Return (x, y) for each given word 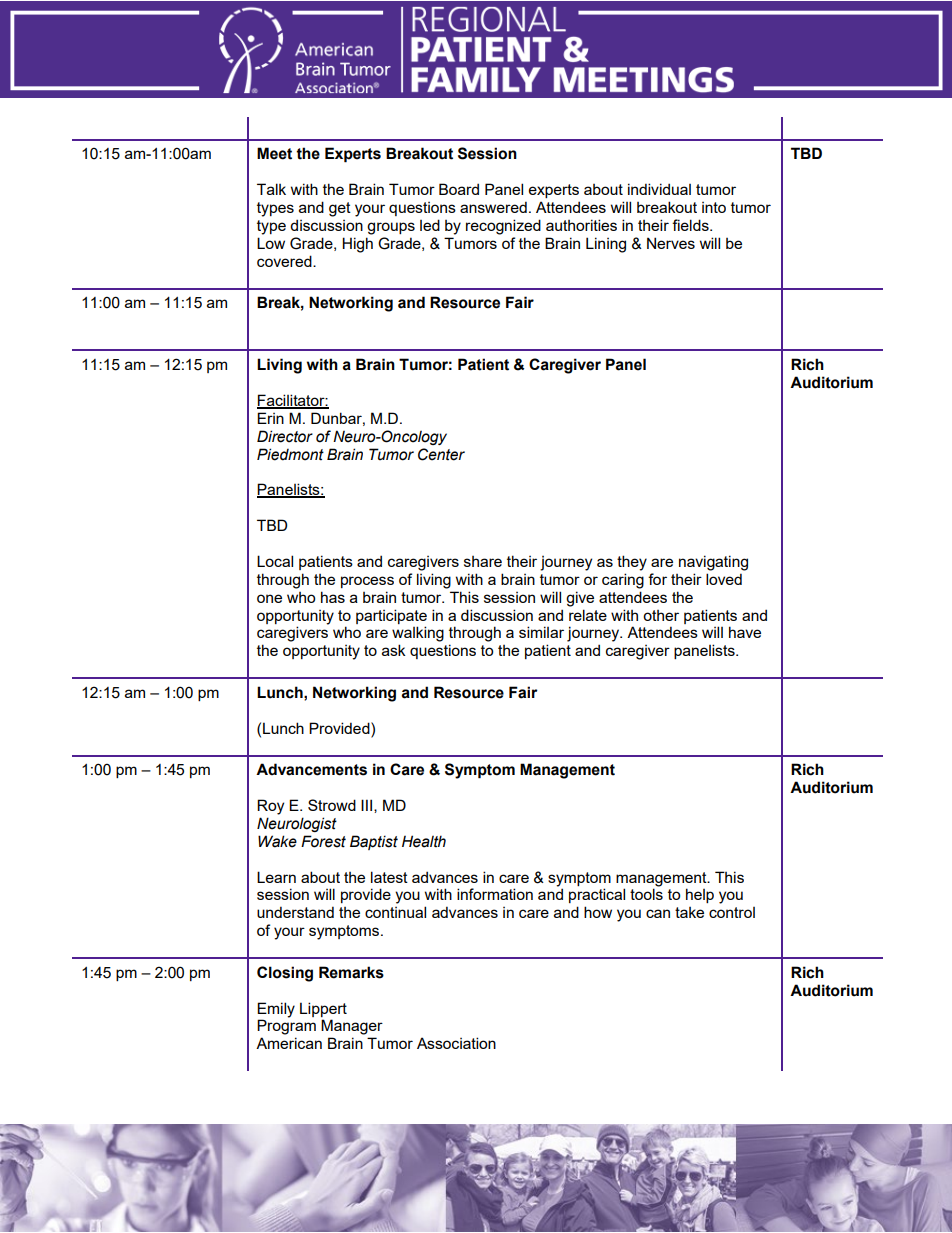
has (333, 597)
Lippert (323, 1009)
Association (456, 1043)
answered (493, 207)
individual (659, 189)
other (661, 615)
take (689, 912)
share (483, 561)
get (340, 209)
